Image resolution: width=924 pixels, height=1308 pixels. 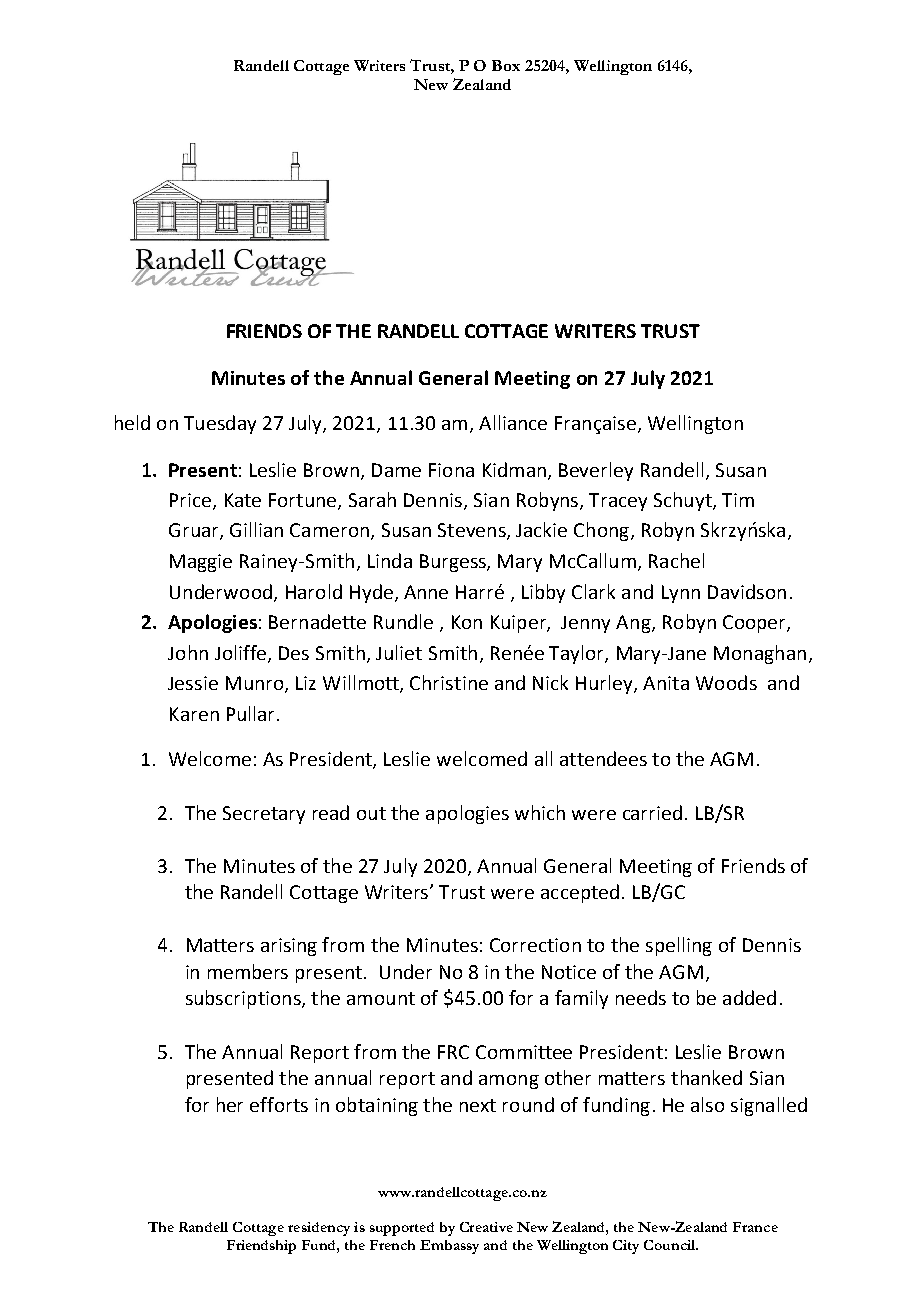 I want to click on Price, so click(x=192, y=501).
